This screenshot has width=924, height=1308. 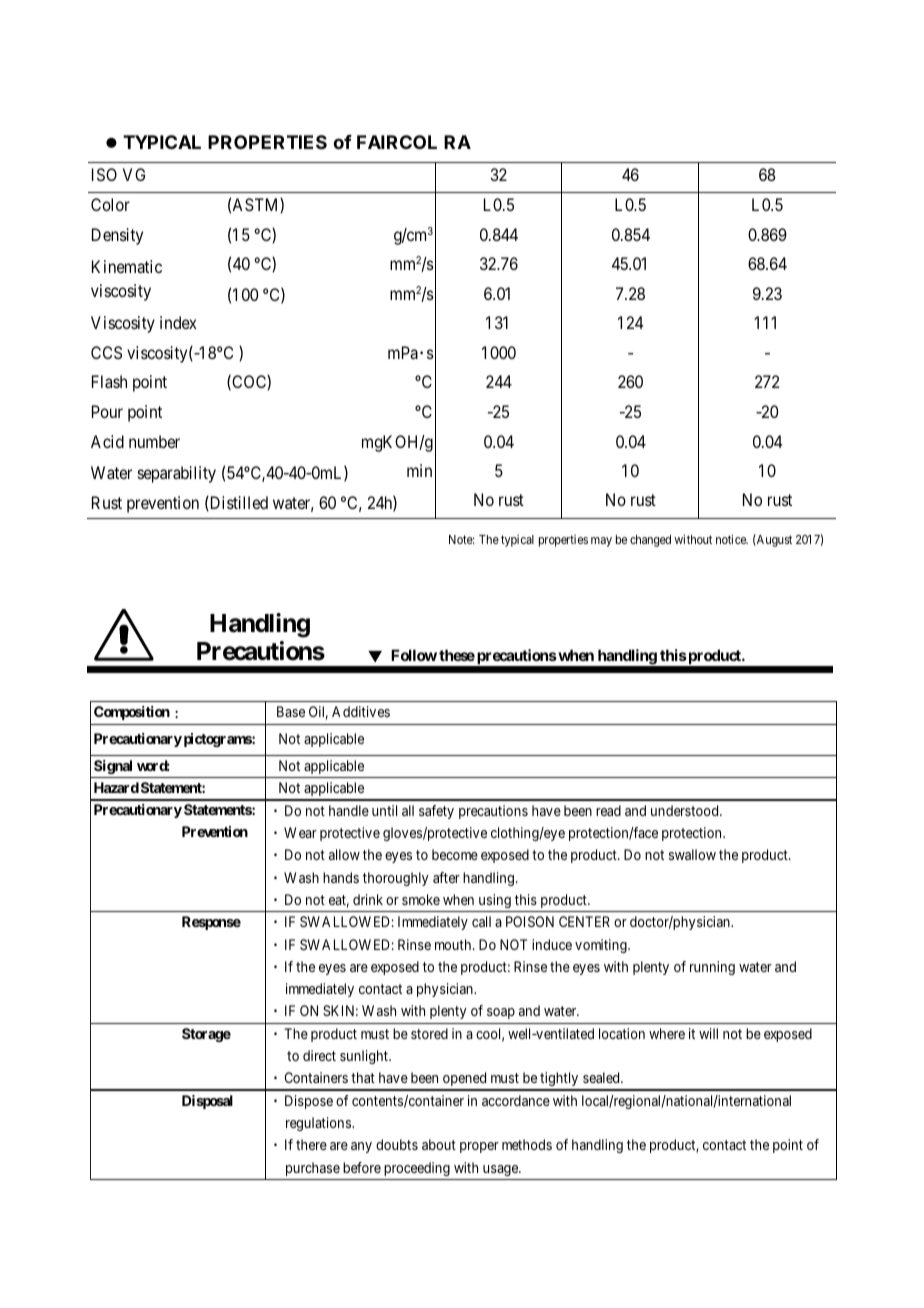 I want to click on Follow, so click(x=414, y=655).
